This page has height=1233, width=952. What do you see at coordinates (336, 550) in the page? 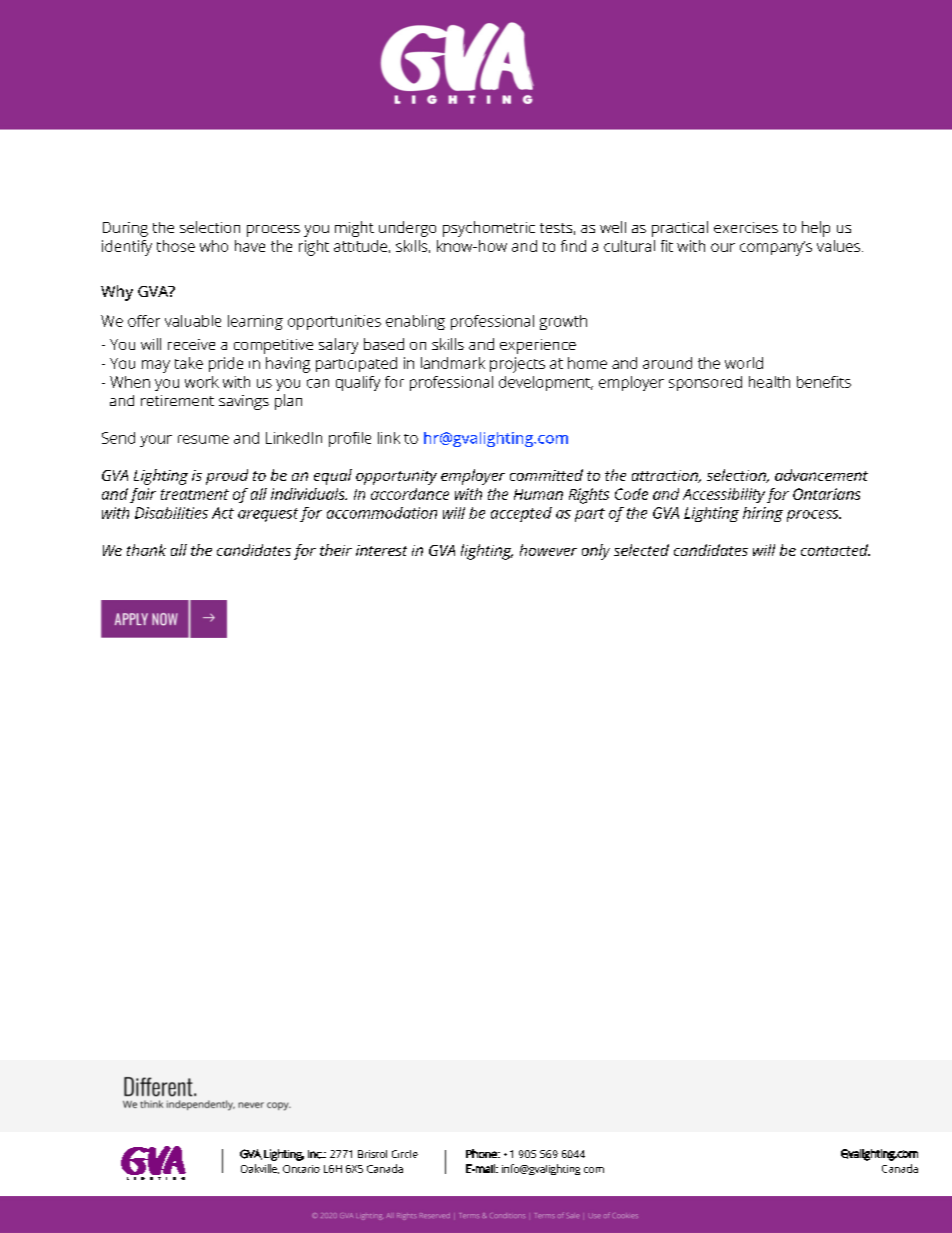
I see `their` at bounding box center [336, 550].
